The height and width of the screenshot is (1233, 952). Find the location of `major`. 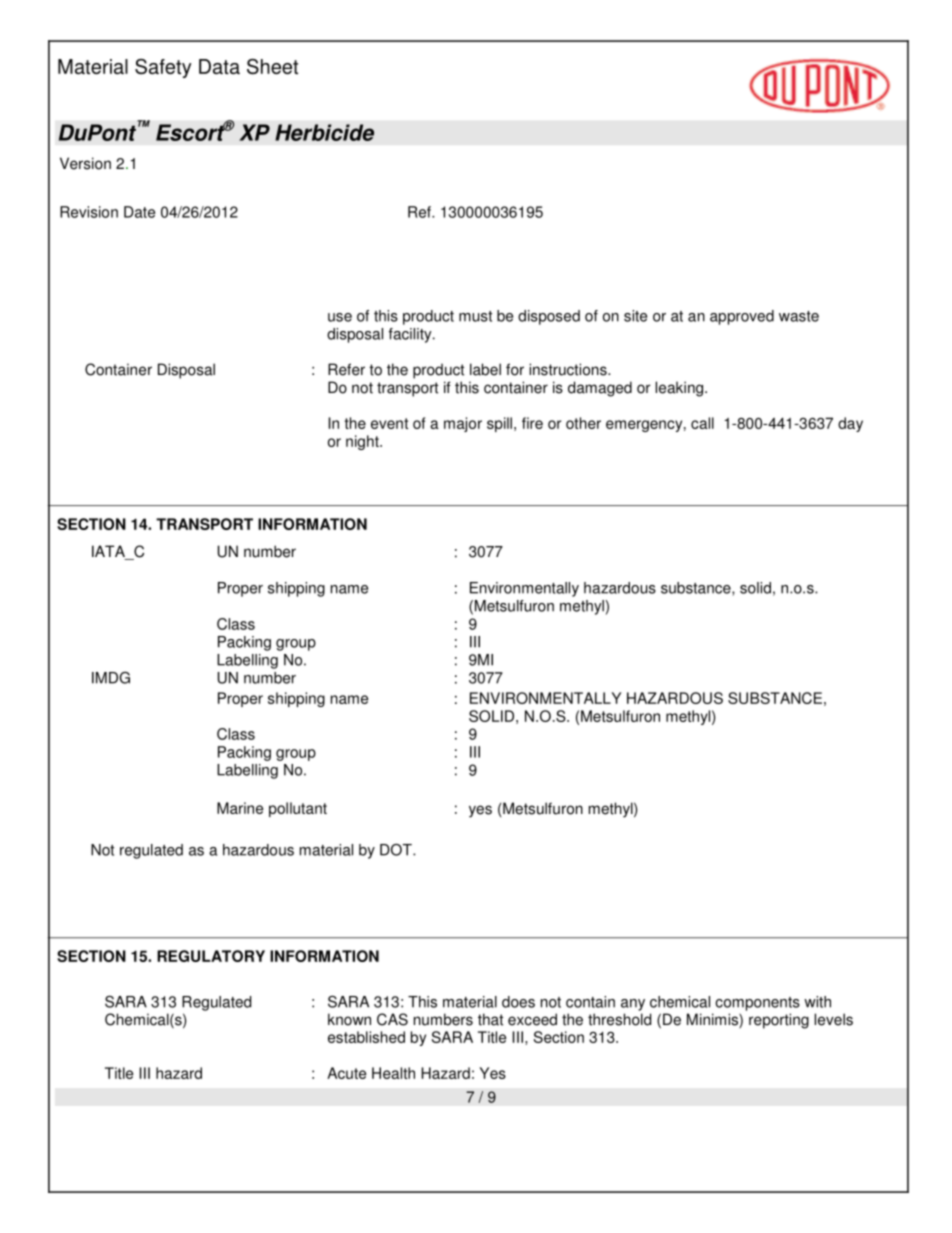

major is located at coordinates (463, 424).
